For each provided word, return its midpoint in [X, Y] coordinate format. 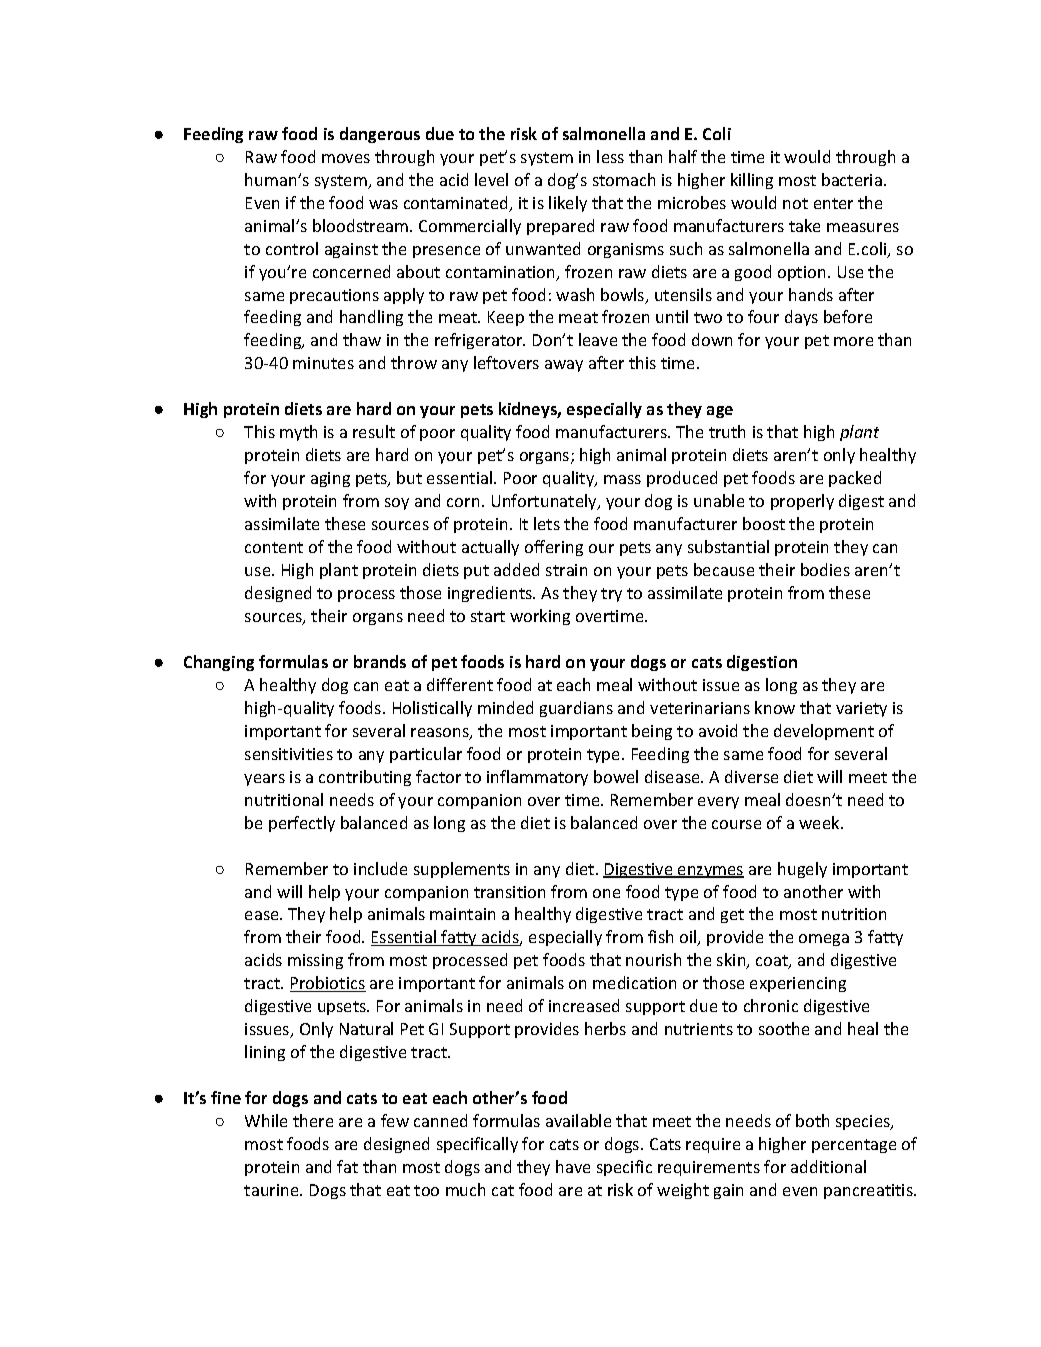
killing [752, 181]
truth [727, 431]
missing [315, 961]
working [540, 617]
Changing [219, 663]
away [564, 366]
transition [509, 892]
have [573, 1166]
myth [298, 433]
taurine [273, 1190]
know [775, 707]
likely [568, 204]
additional [828, 1166]
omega [824, 940]
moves [346, 158]
